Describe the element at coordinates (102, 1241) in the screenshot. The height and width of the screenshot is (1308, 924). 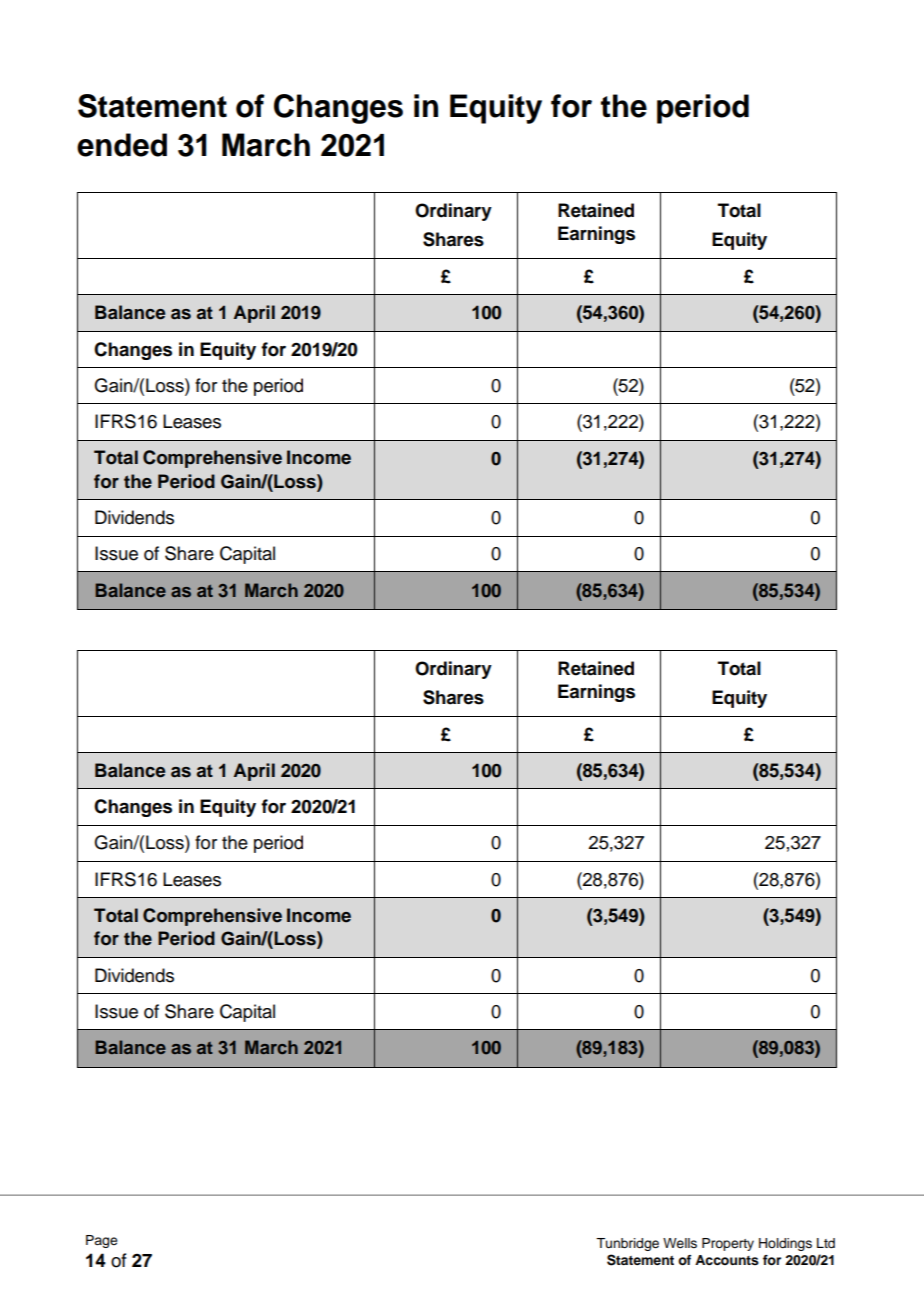
I see `Page` at that location.
